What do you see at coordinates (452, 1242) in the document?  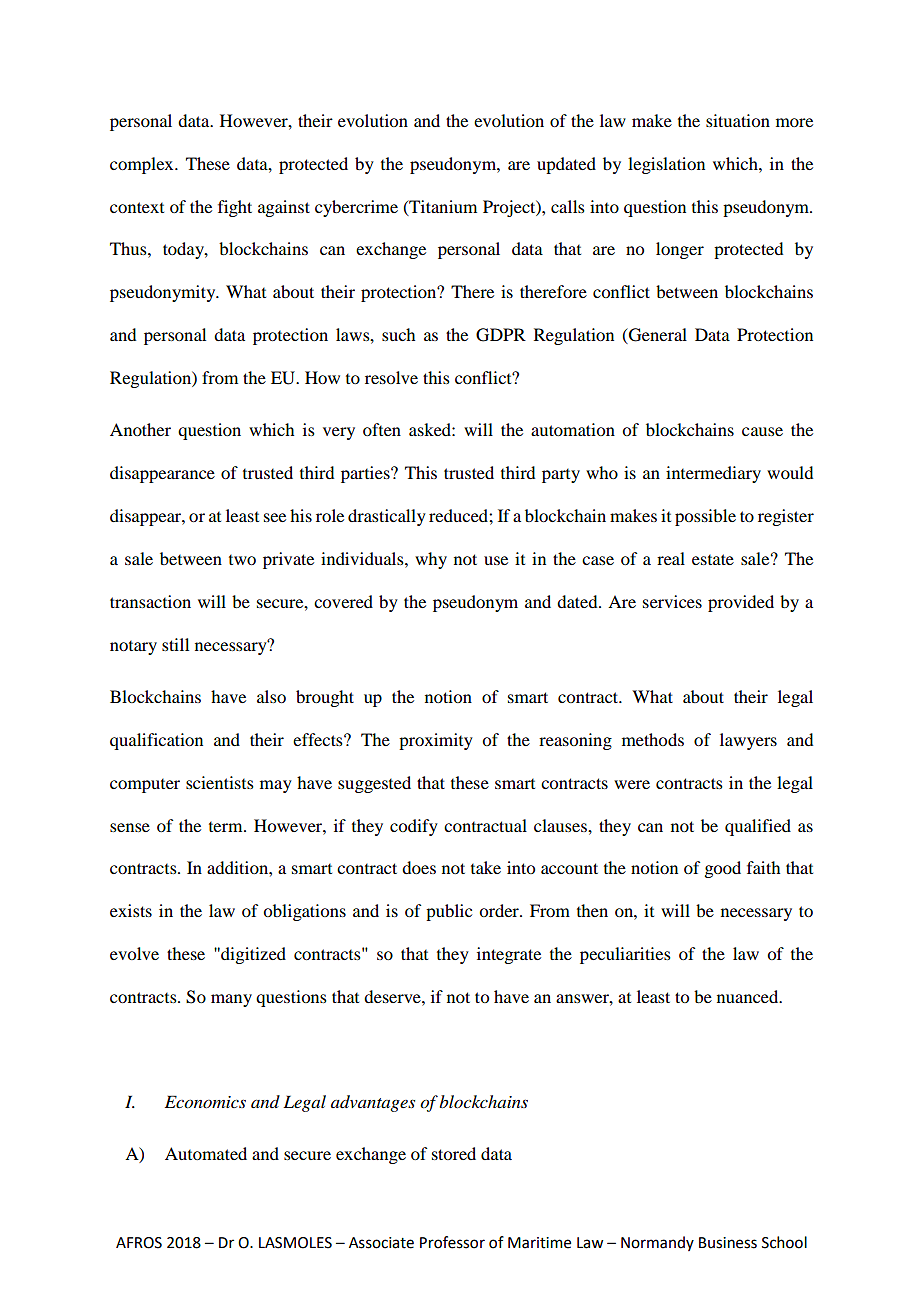 I see `Professor` at bounding box center [452, 1242].
